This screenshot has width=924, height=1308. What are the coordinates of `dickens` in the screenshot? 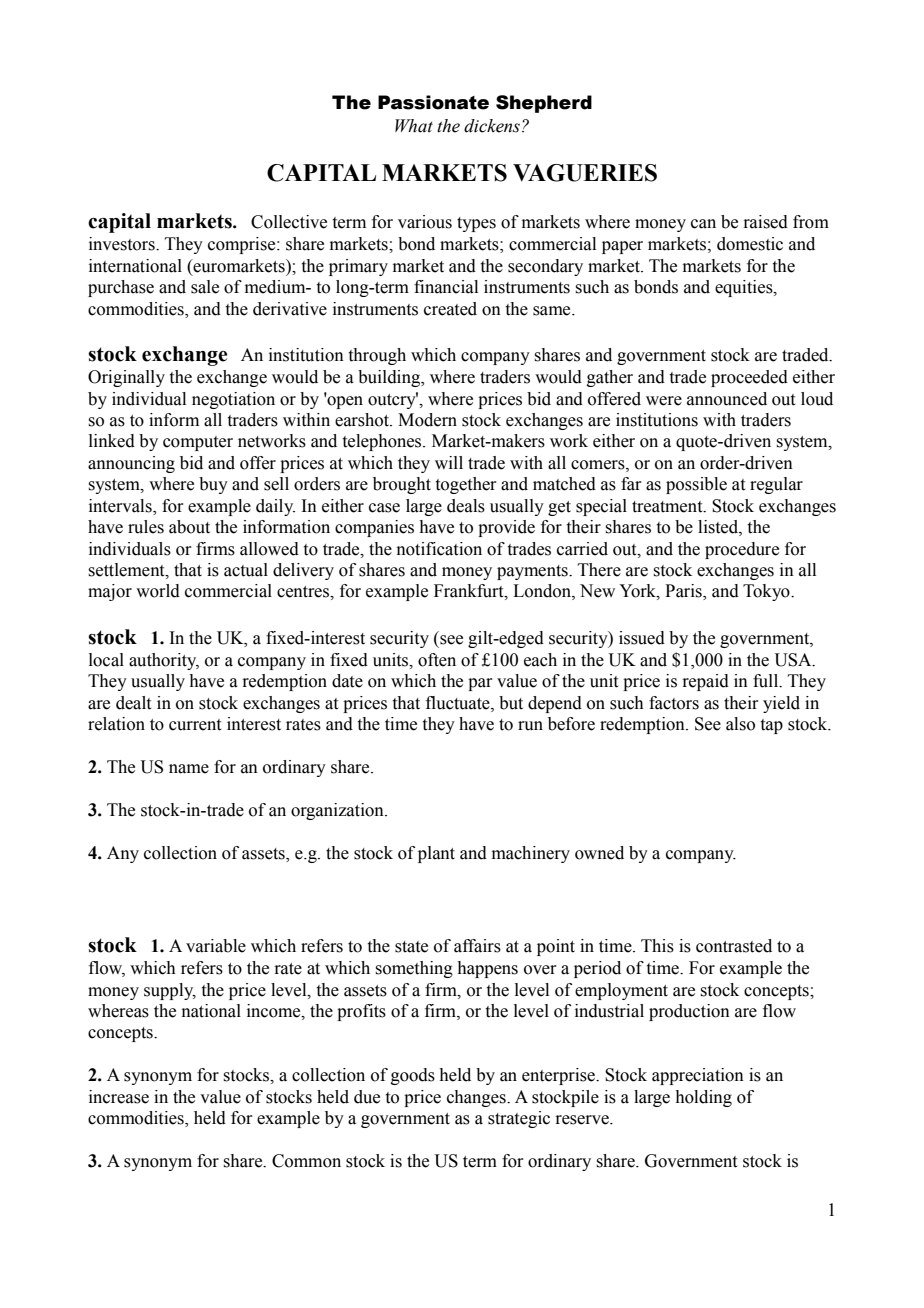 It's located at (492, 126).
